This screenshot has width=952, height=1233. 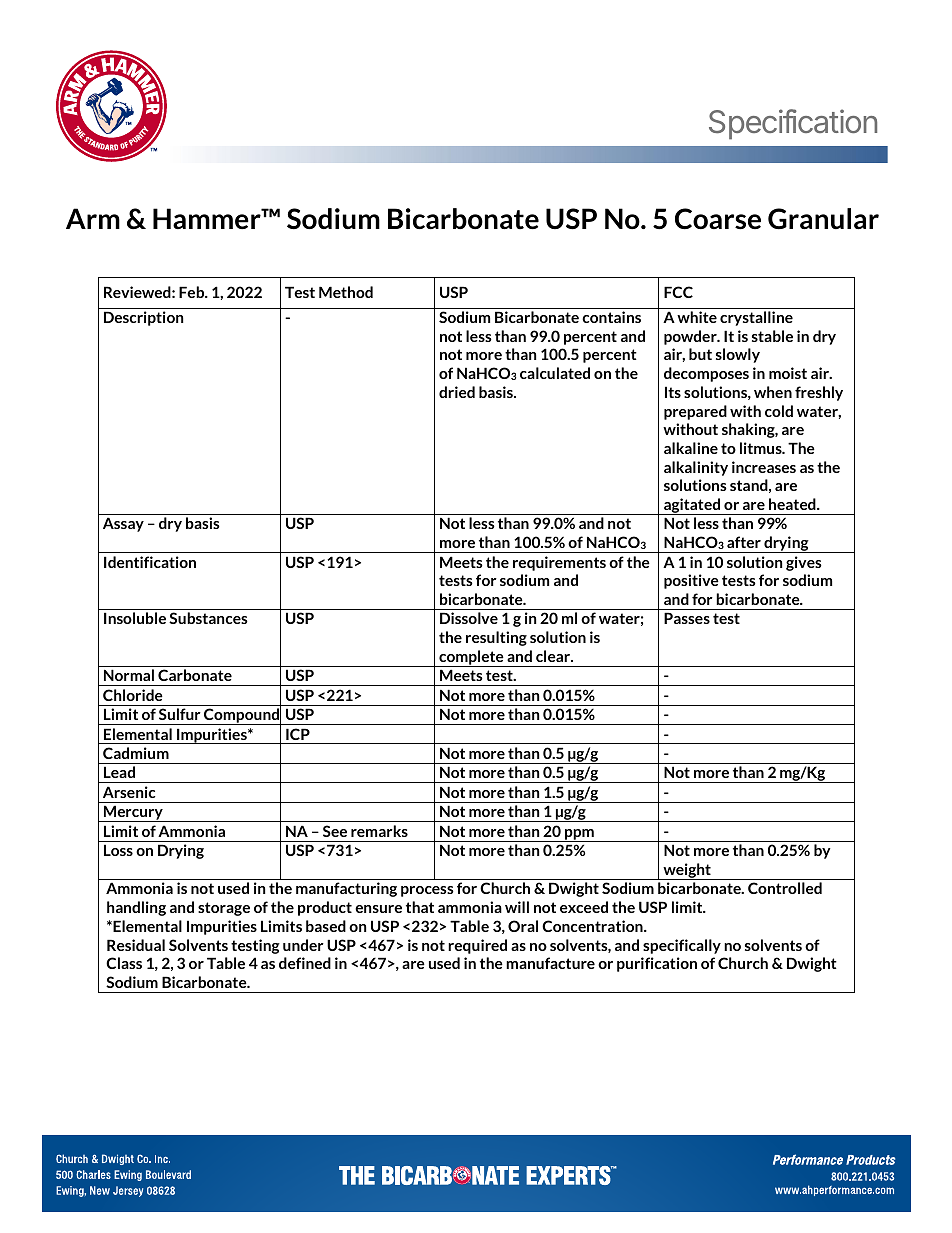 I want to click on specifically, so click(x=682, y=946).
